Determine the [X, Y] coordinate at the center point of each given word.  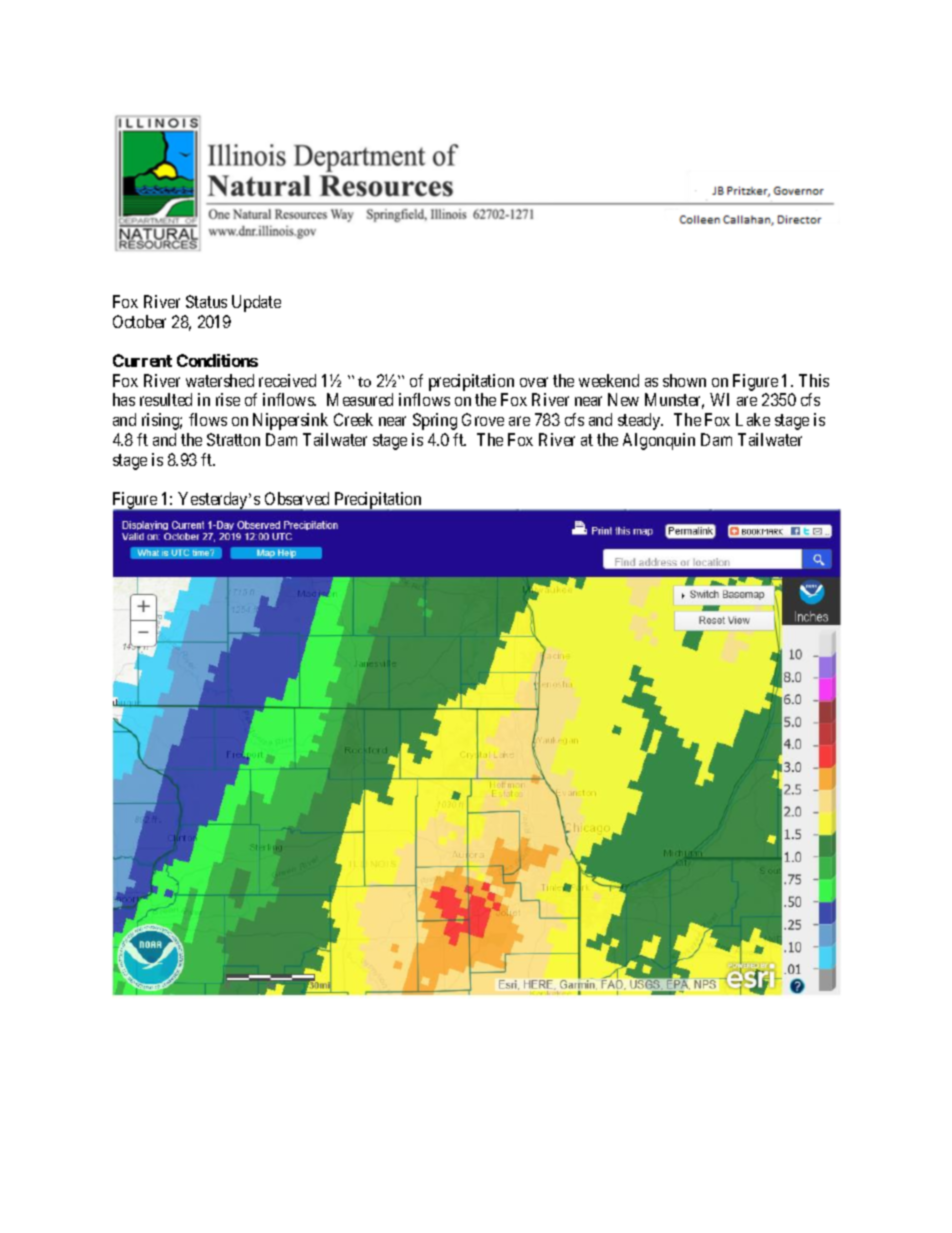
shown [684, 380]
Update [256, 303]
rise [228, 399]
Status [206, 301]
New [623, 399]
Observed [297, 498]
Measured [360, 399]
